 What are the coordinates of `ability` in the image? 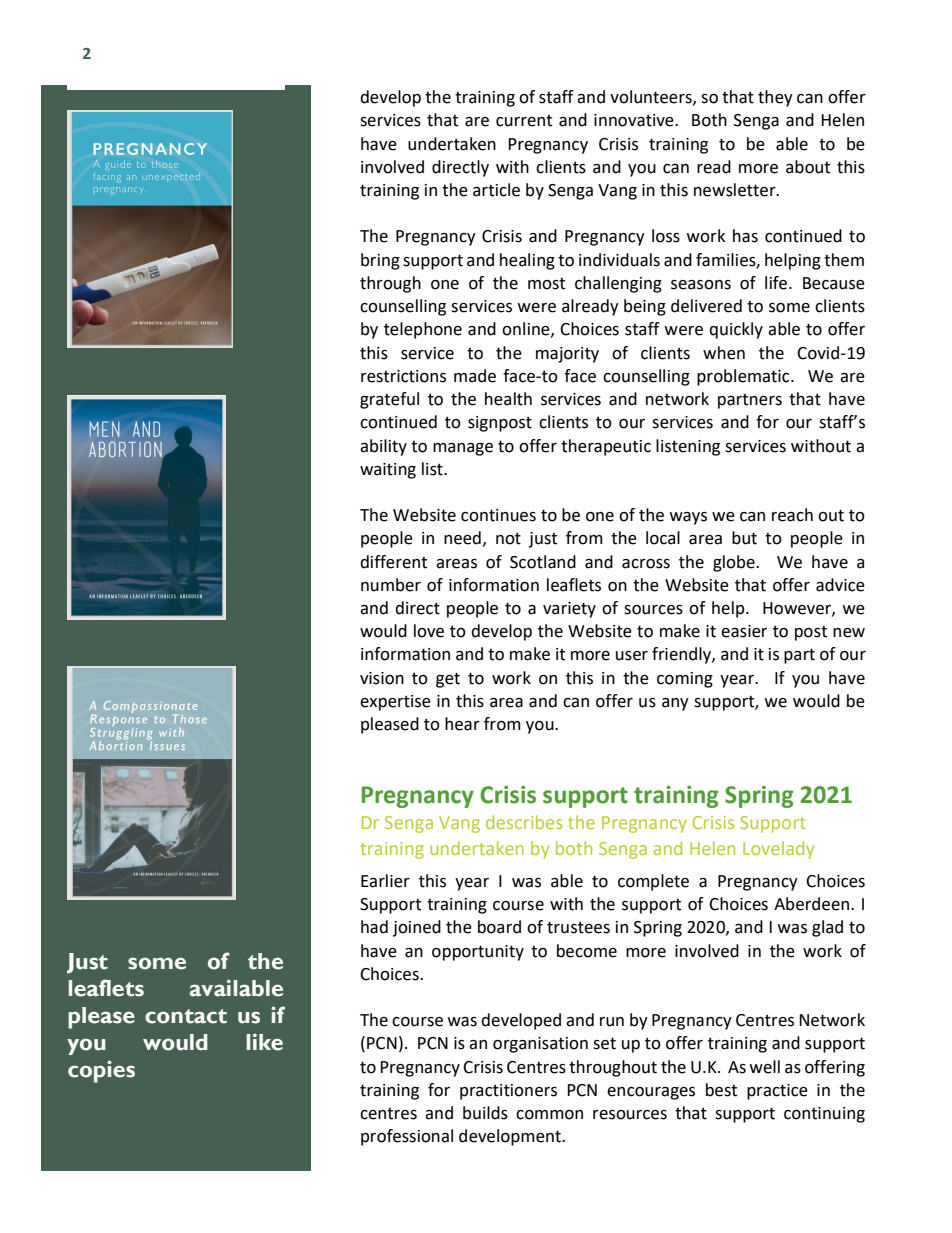 It's located at (383, 447).
